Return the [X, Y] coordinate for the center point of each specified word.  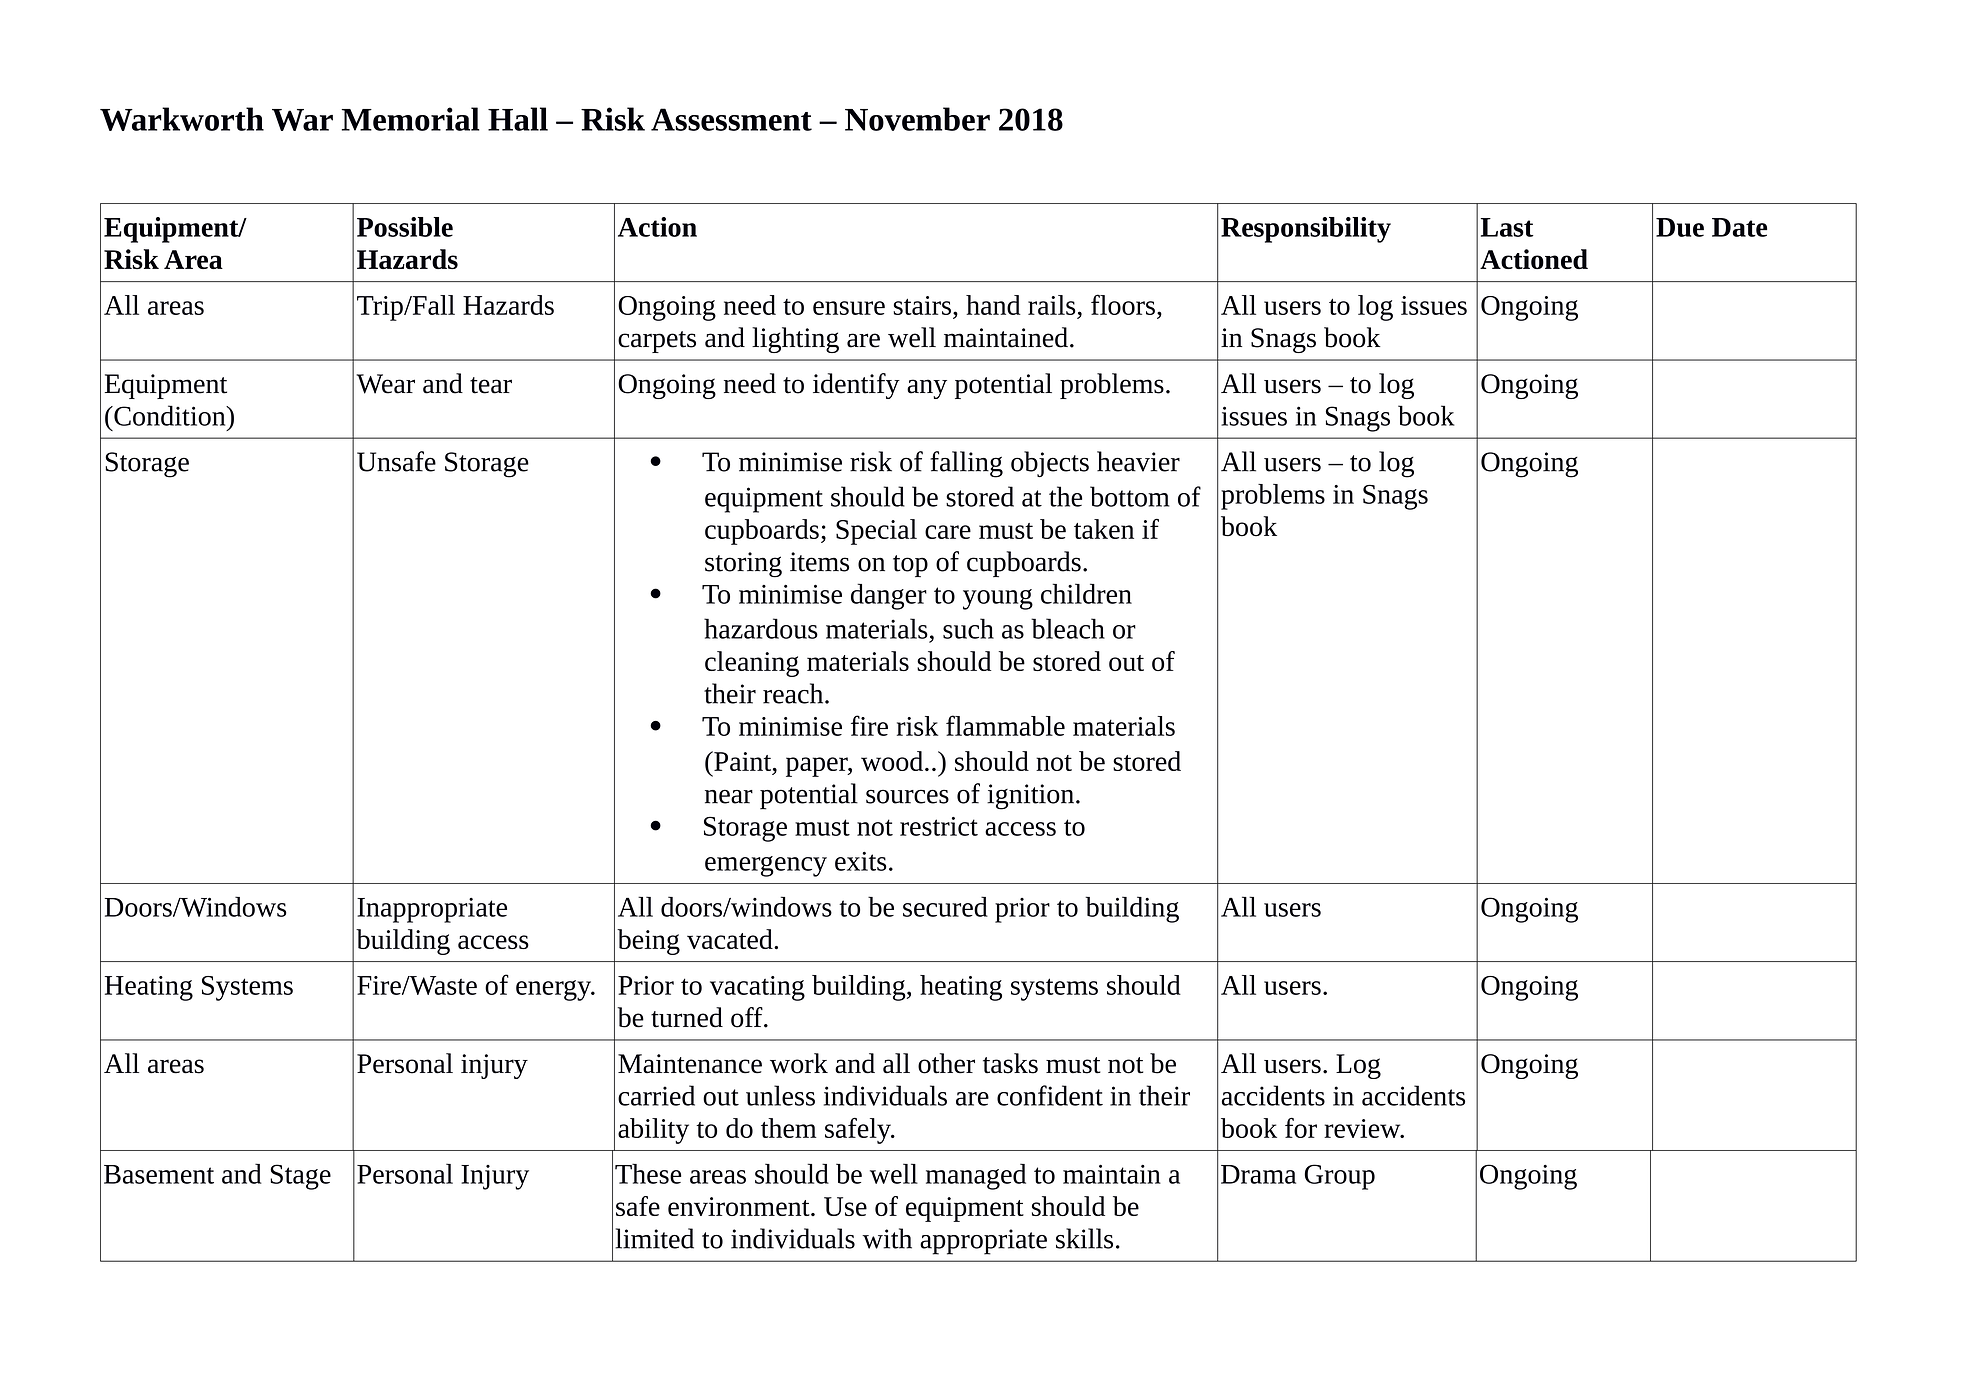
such [968, 628]
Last [1507, 227]
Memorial [410, 119]
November [917, 119]
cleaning [752, 664]
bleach [1068, 628]
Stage [300, 1177]
